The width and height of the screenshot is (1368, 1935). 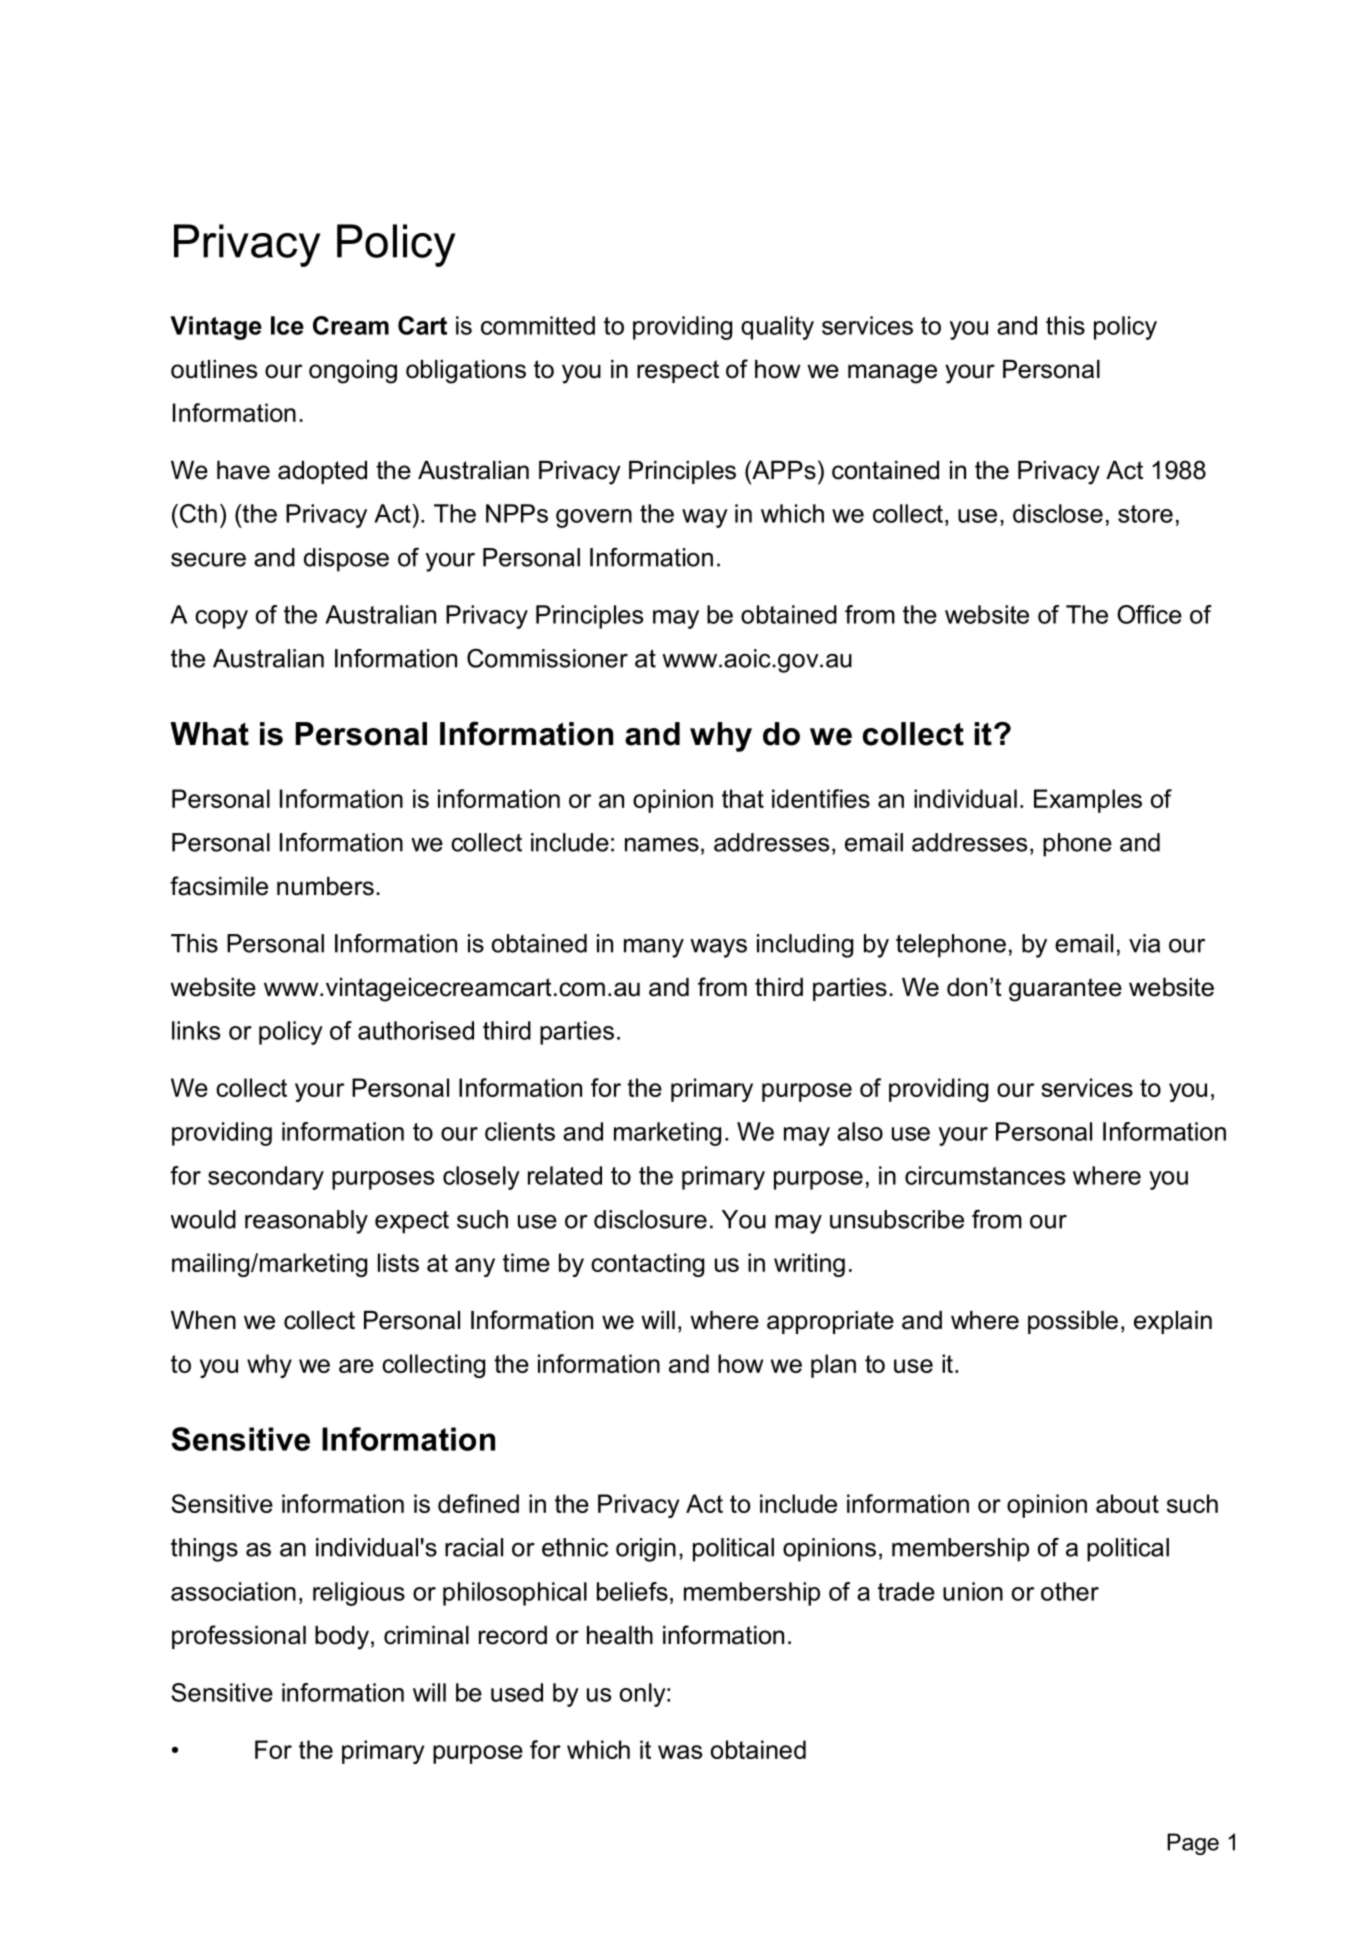 What do you see at coordinates (353, 372) in the screenshot?
I see `ongoing` at bounding box center [353, 372].
